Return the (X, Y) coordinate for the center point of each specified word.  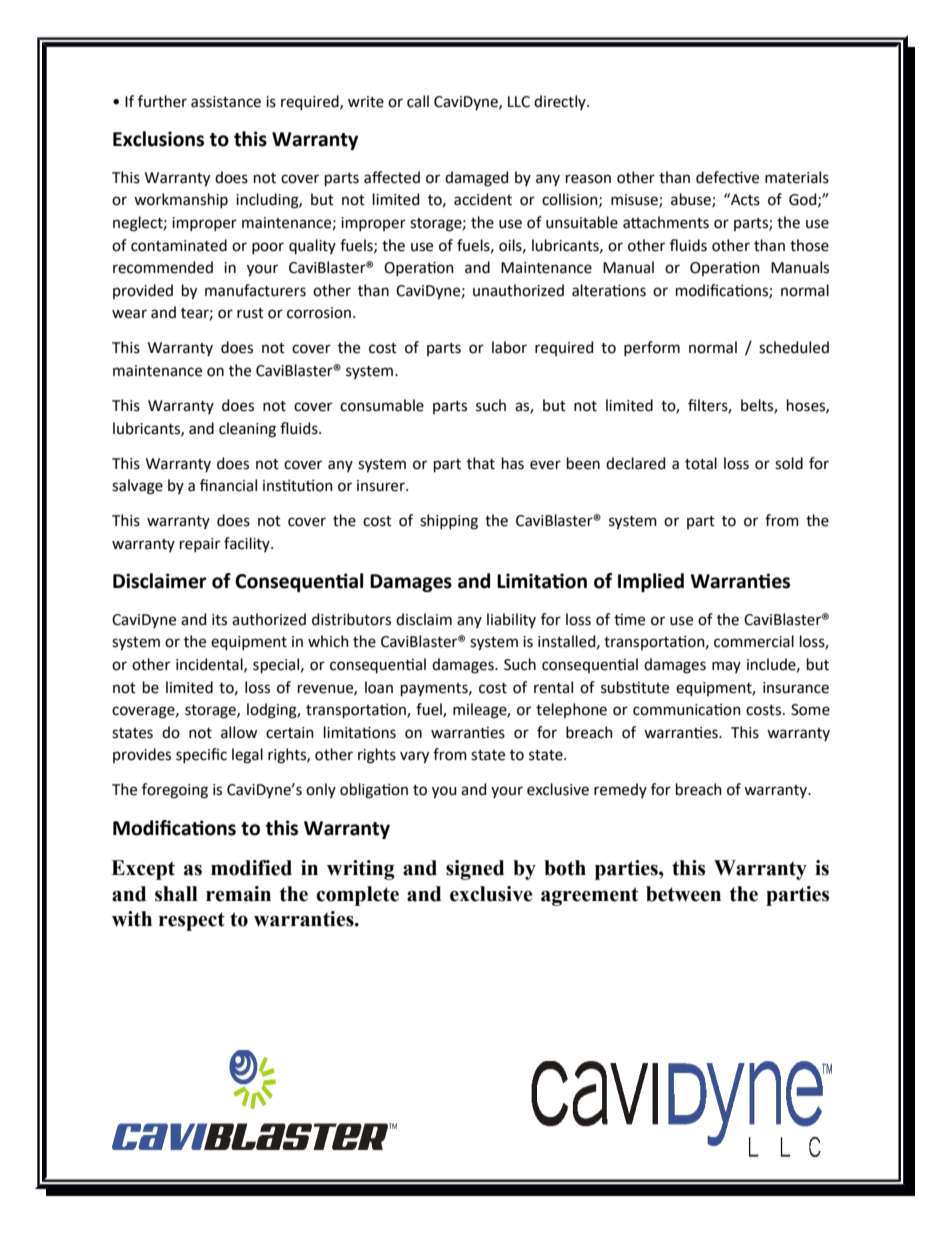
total (701, 463)
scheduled (794, 347)
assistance (226, 102)
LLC (519, 102)
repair (200, 545)
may (726, 667)
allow (239, 732)
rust (250, 313)
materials (797, 177)
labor (509, 347)
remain (238, 894)
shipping (449, 522)
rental (553, 687)
